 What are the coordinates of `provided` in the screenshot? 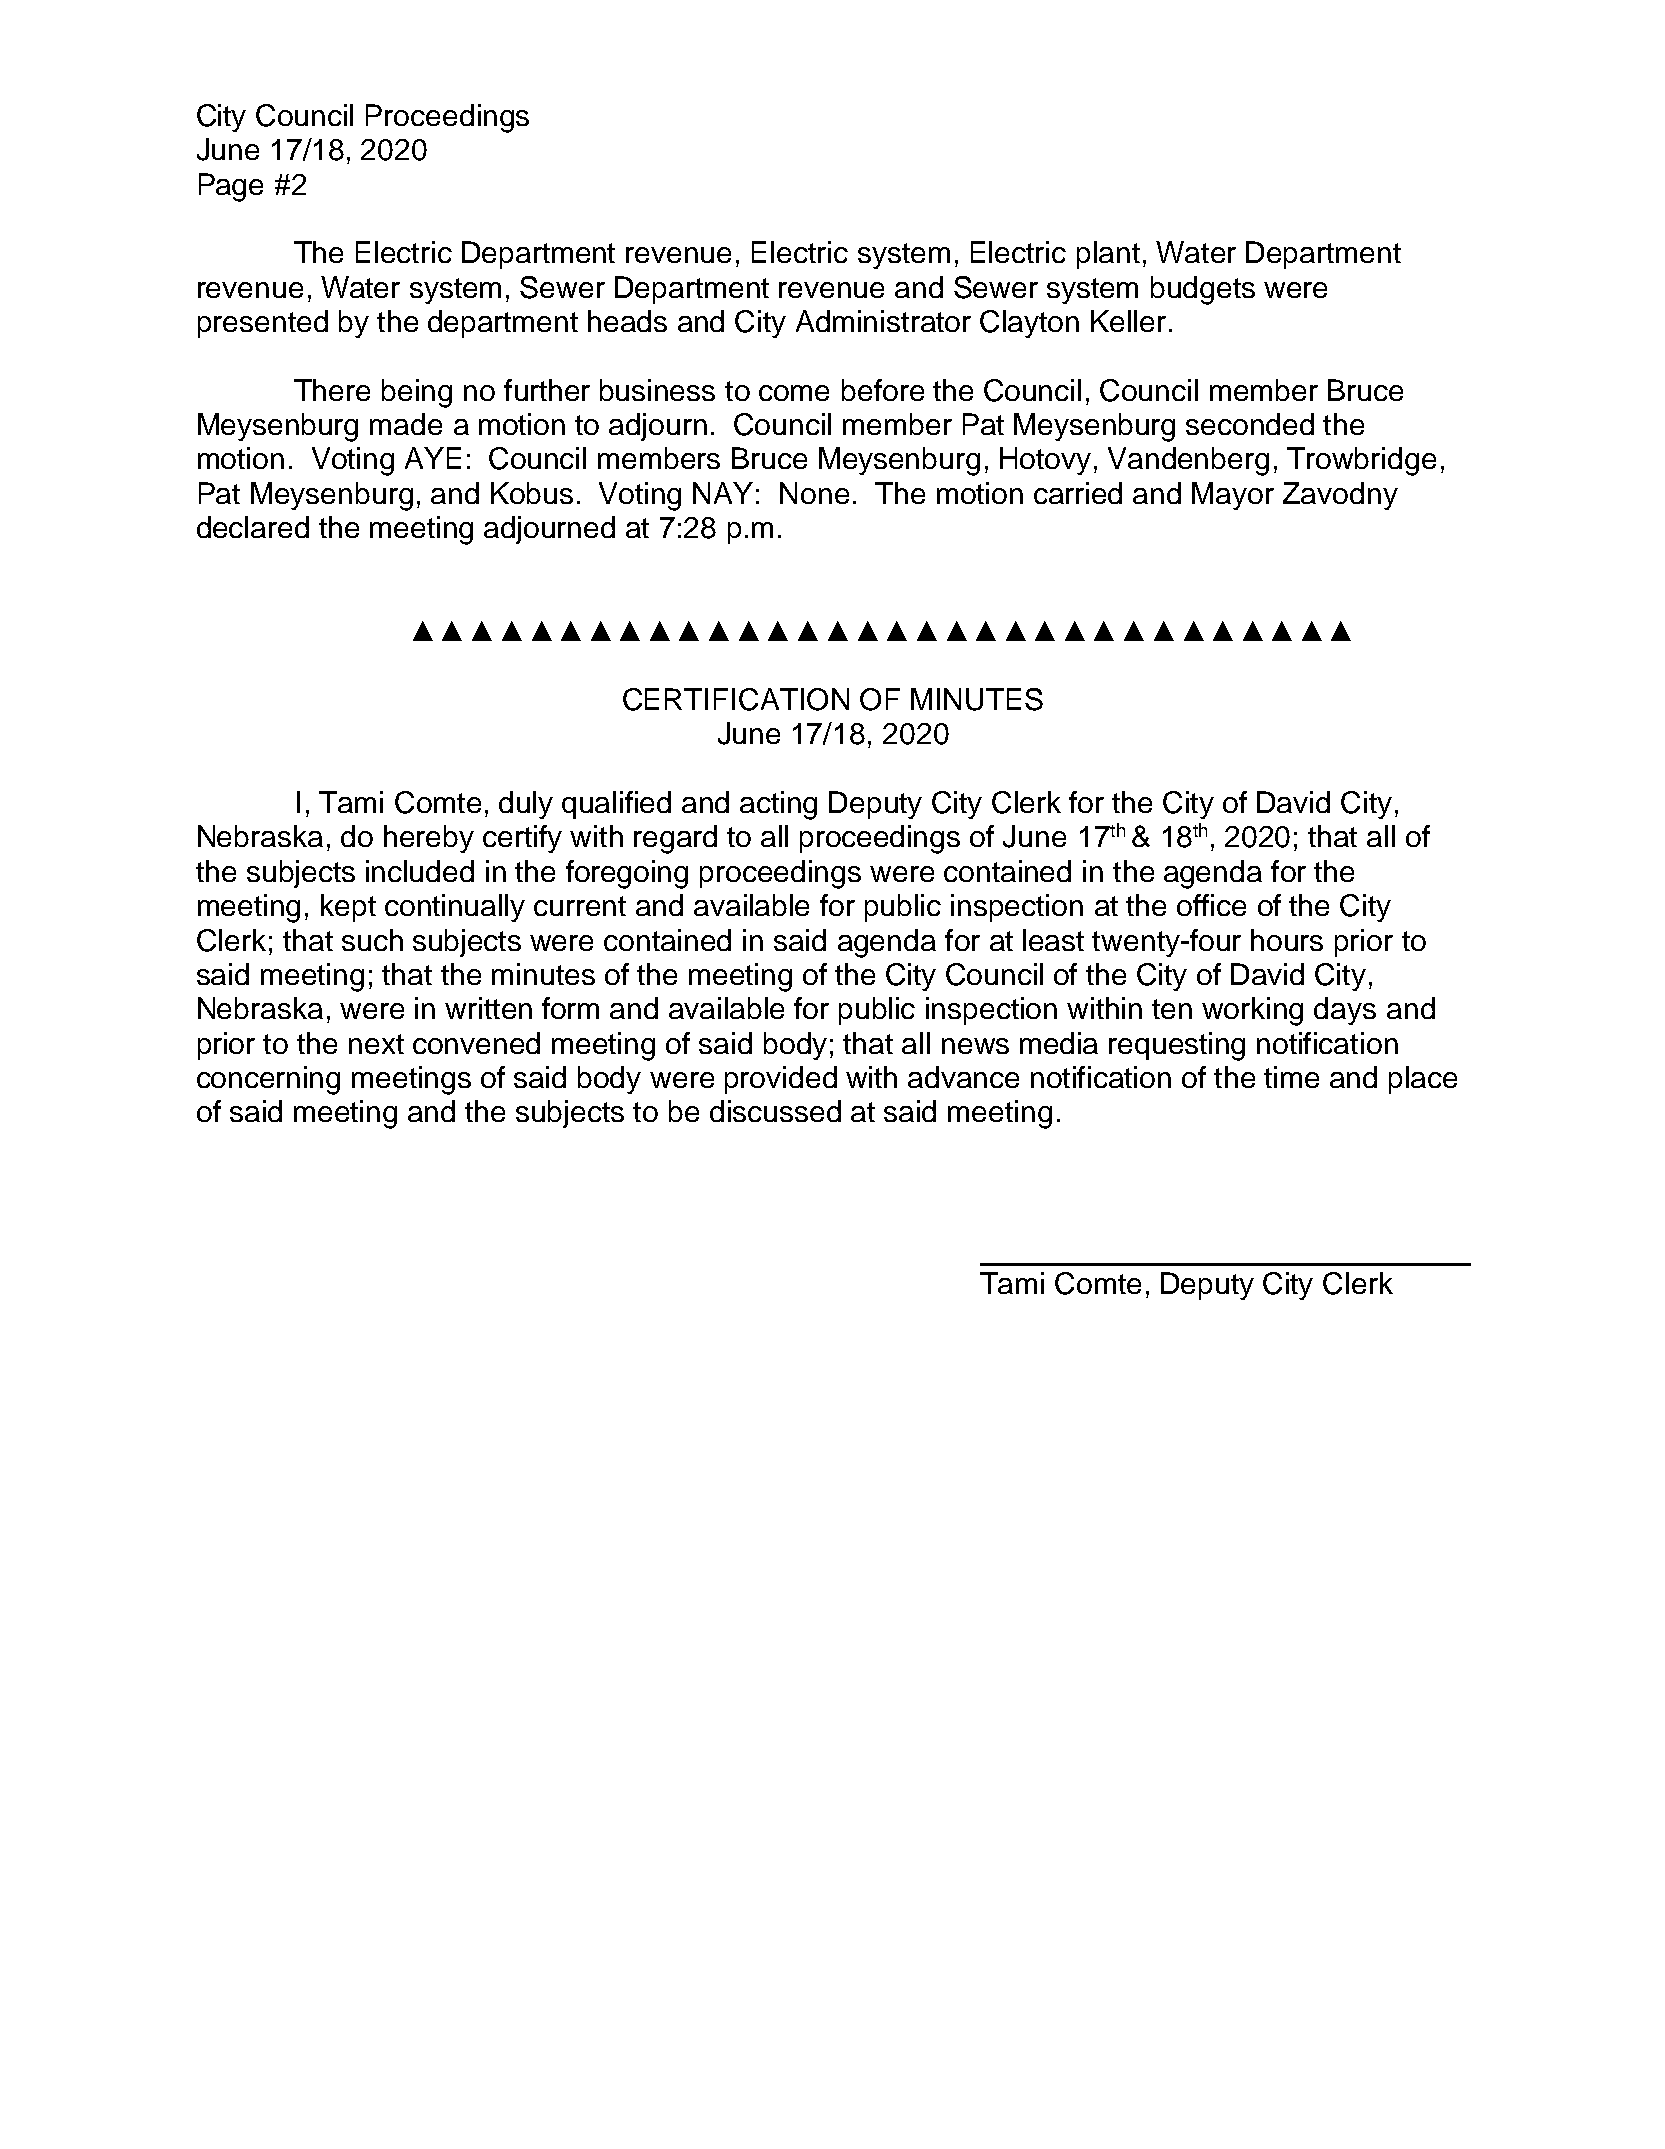 It's located at (781, 1080).
